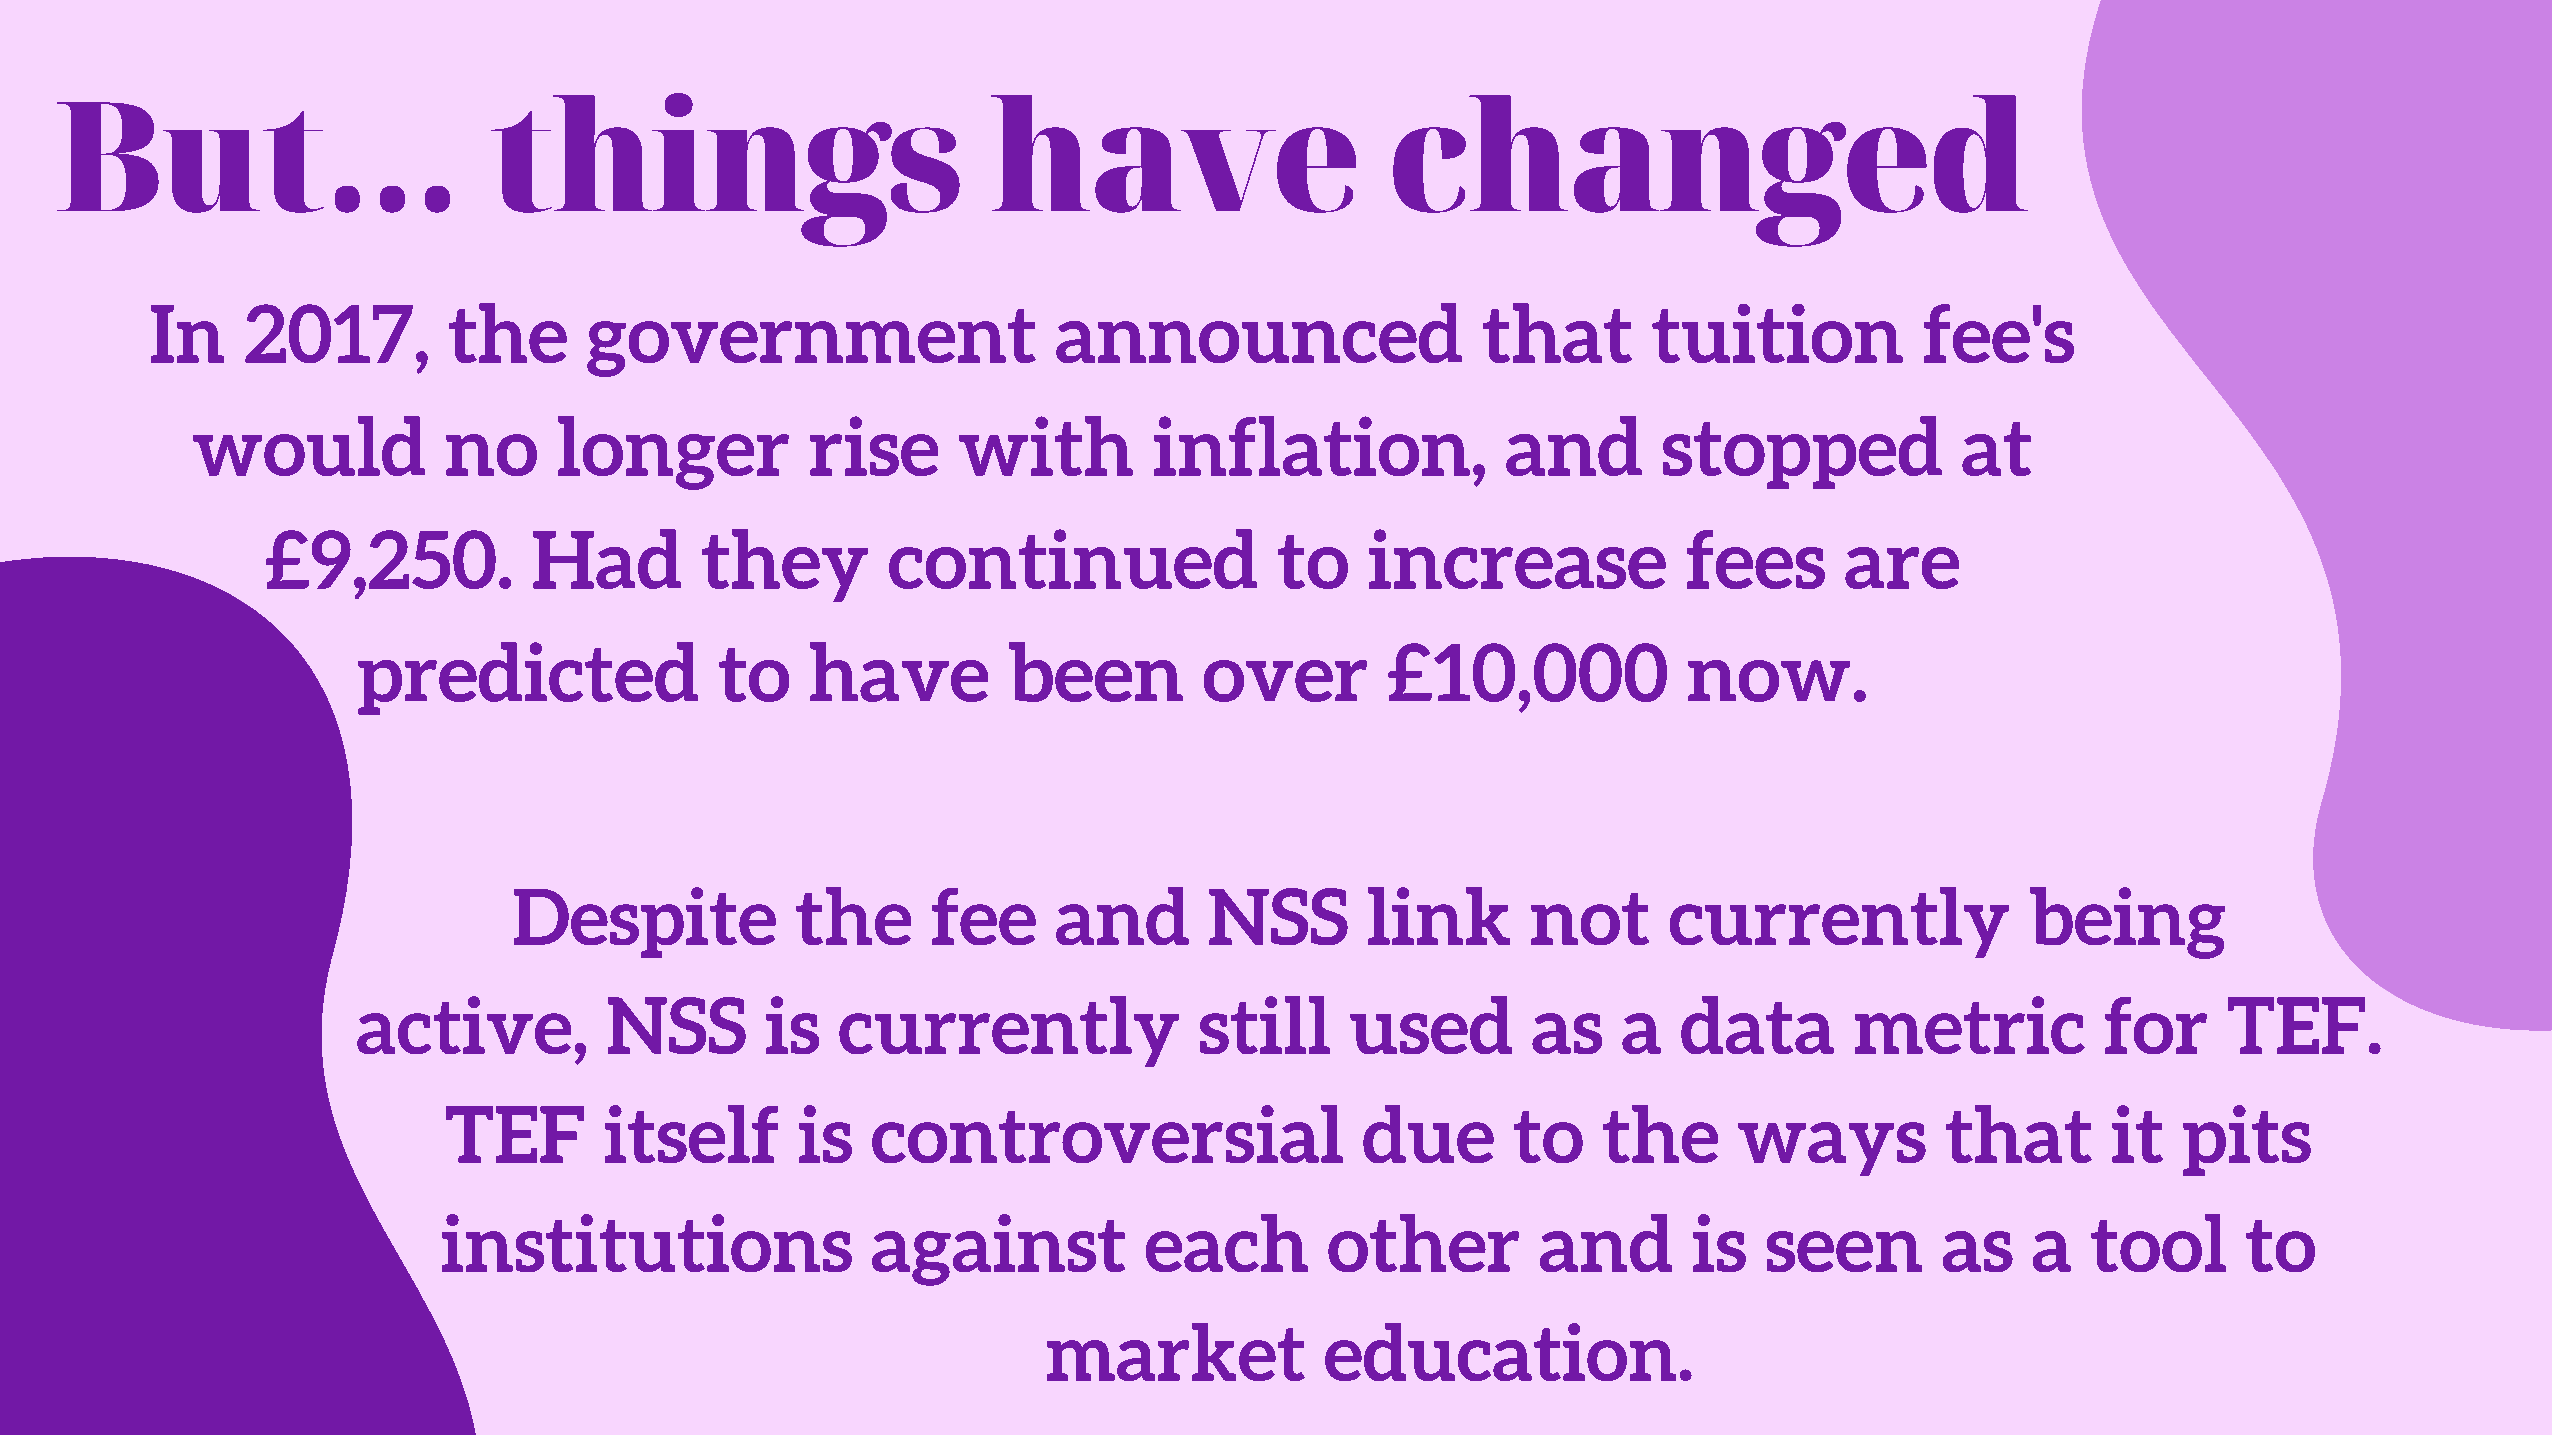  What do you see at coordinates (1769, 681) in the screenshot?
I see `now` at bounding box center [1769, 681].
